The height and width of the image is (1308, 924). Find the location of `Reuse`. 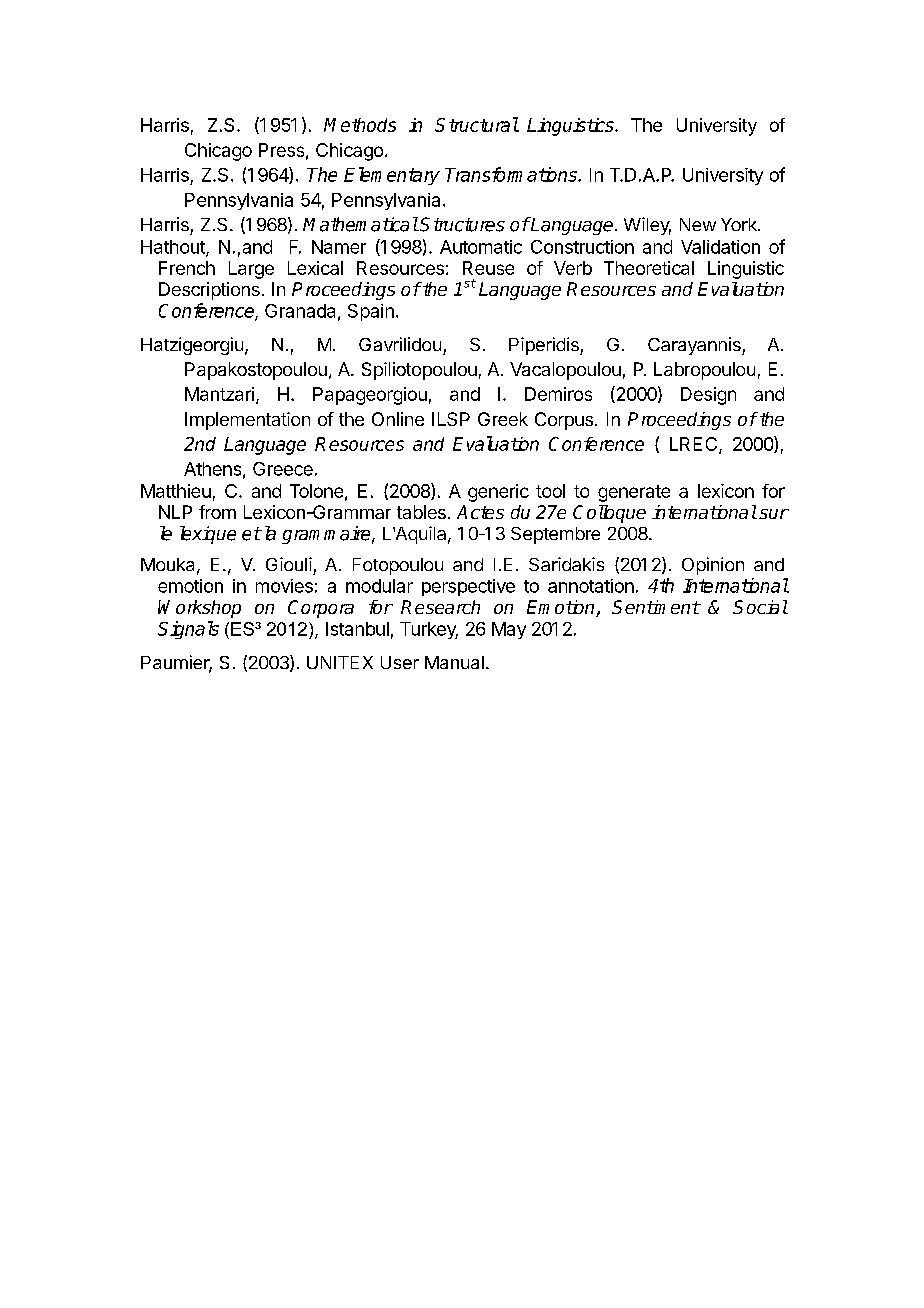

Reuse is located at coordinates (488, 268).
